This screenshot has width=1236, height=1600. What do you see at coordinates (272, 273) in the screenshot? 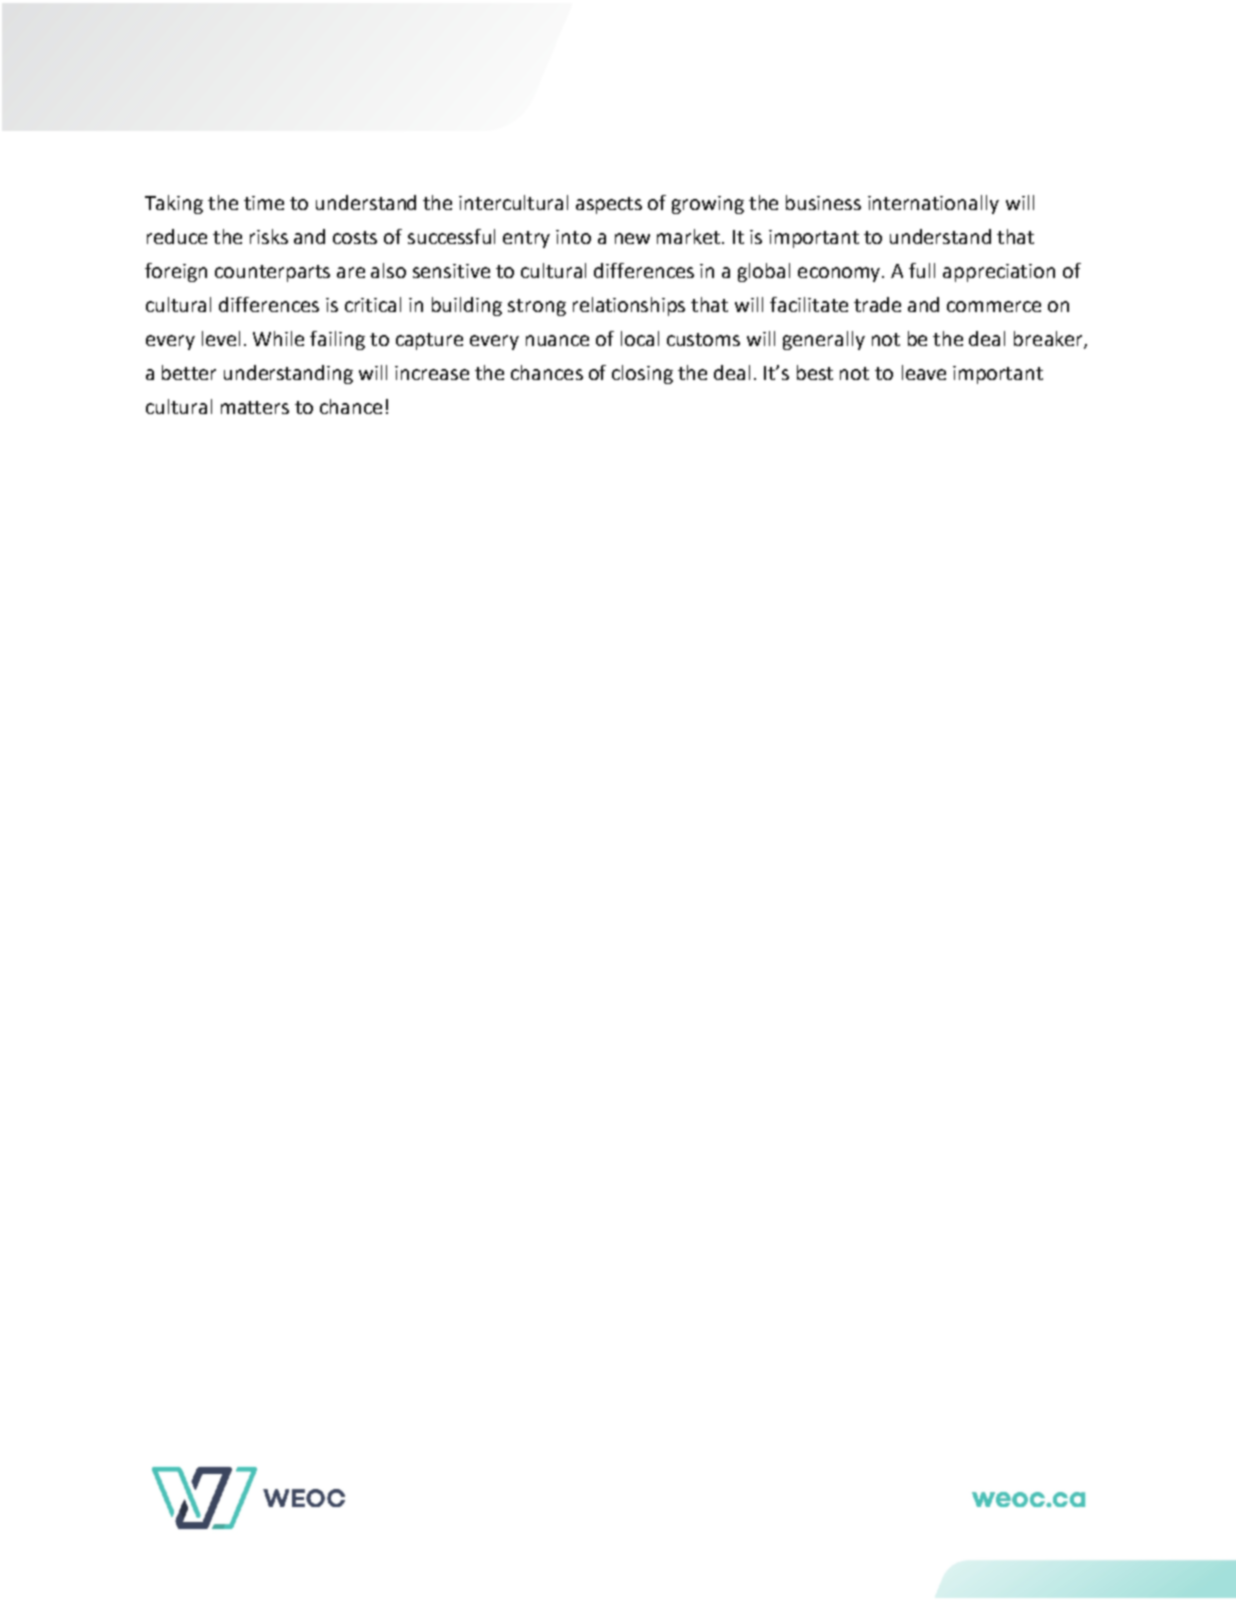
I see `counterparts` at bounding box center [272, 273].
